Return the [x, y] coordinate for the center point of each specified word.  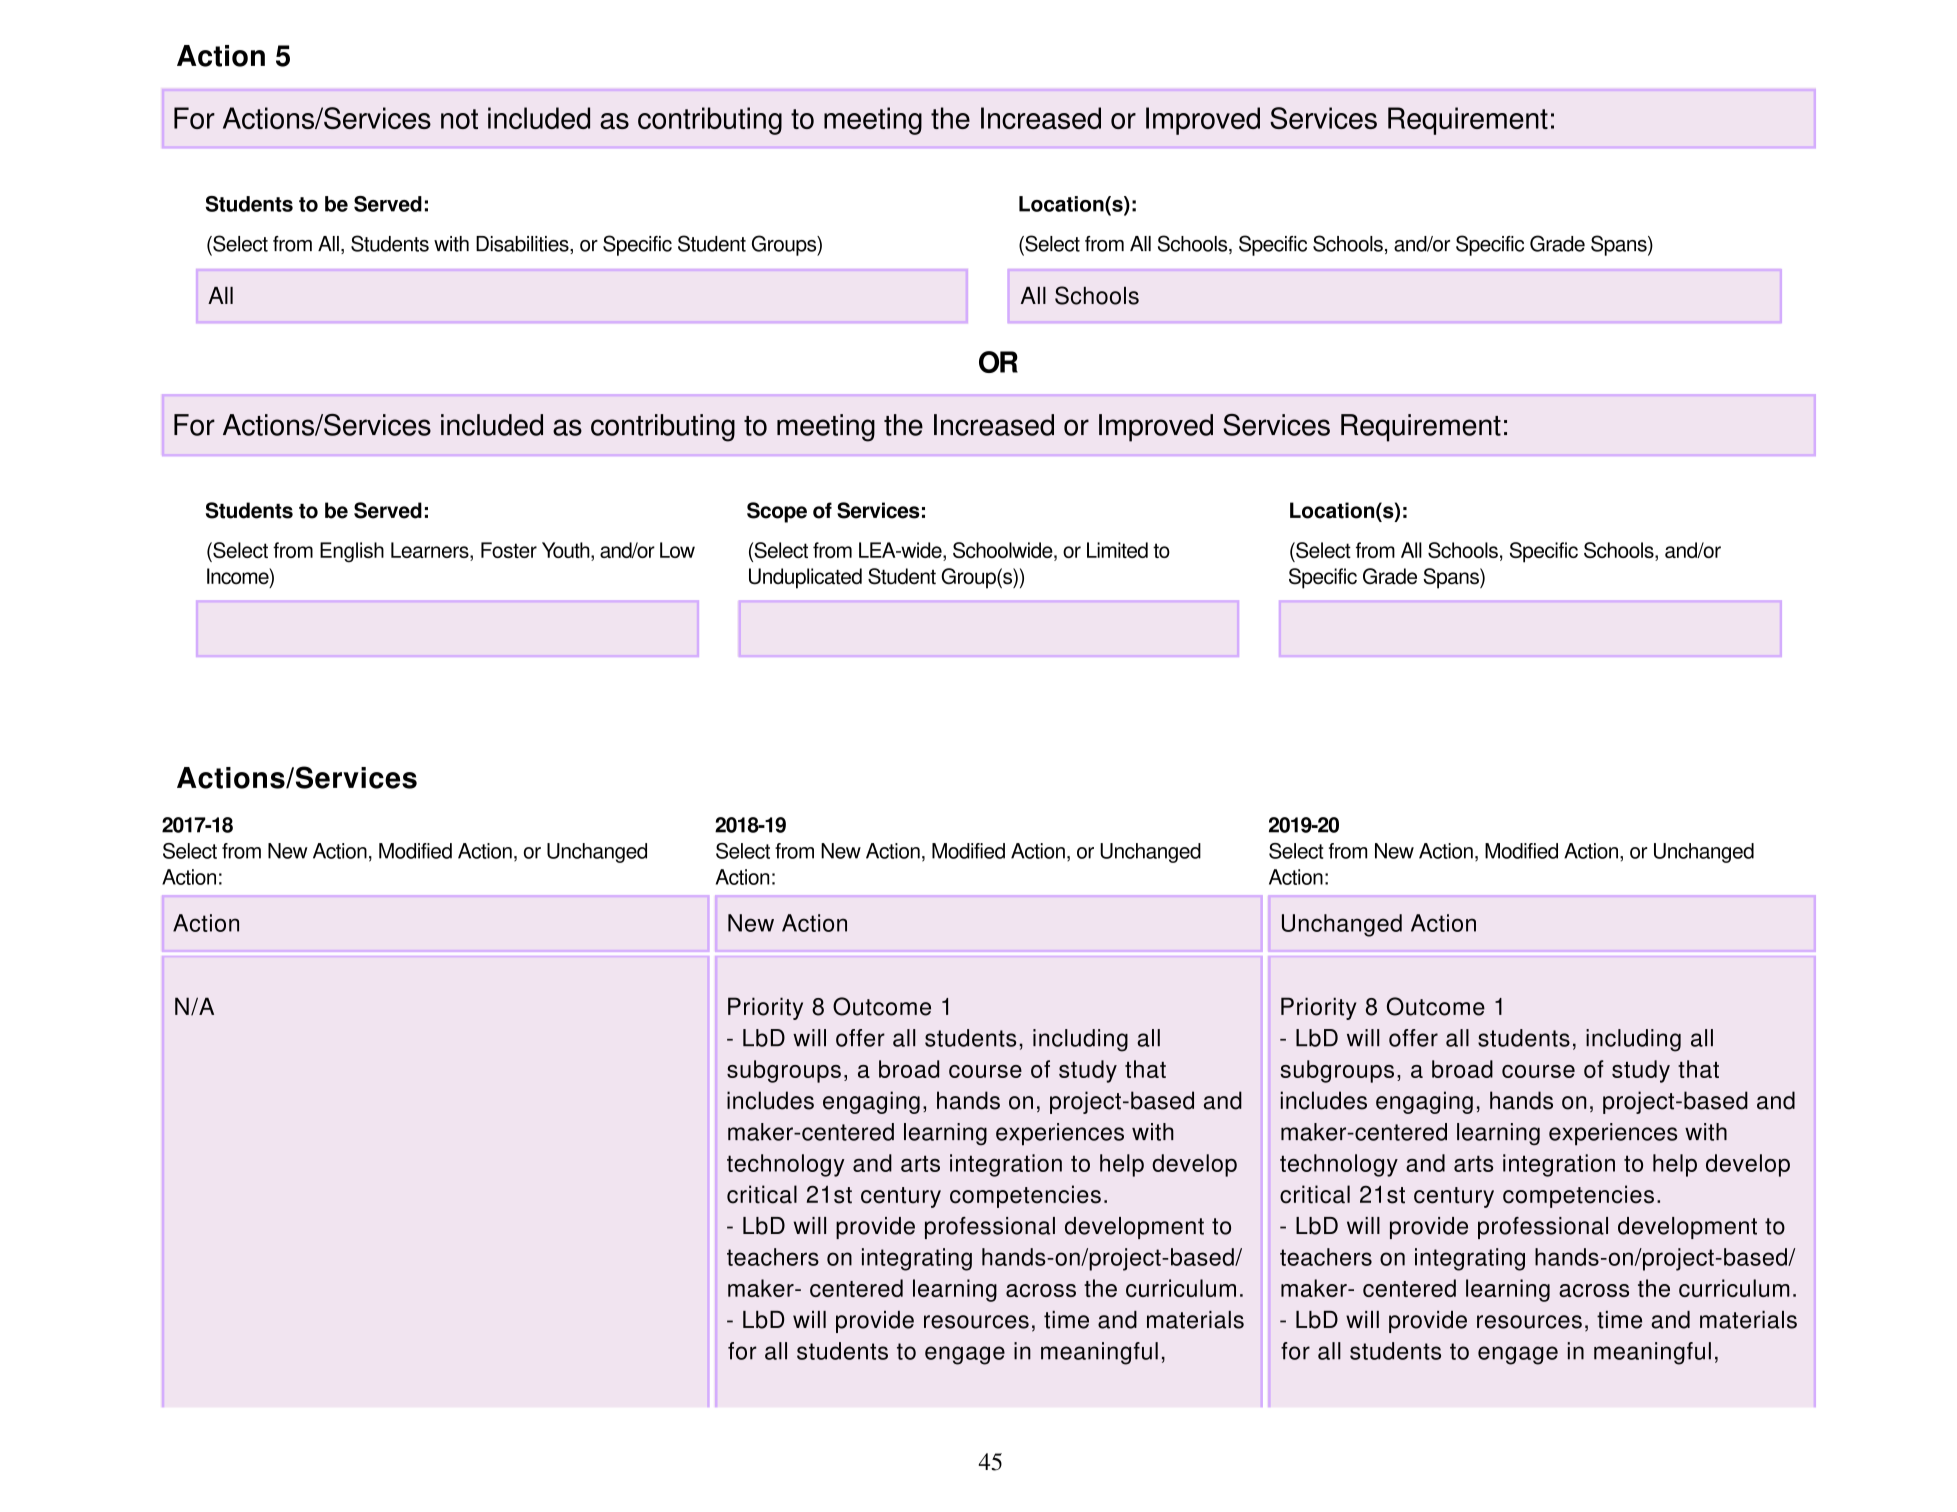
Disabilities [523, 244]
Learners [431, 551]
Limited [1117, 550]
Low [677, 550]
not [459, 119]
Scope [777, 512]
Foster [509, 550]
